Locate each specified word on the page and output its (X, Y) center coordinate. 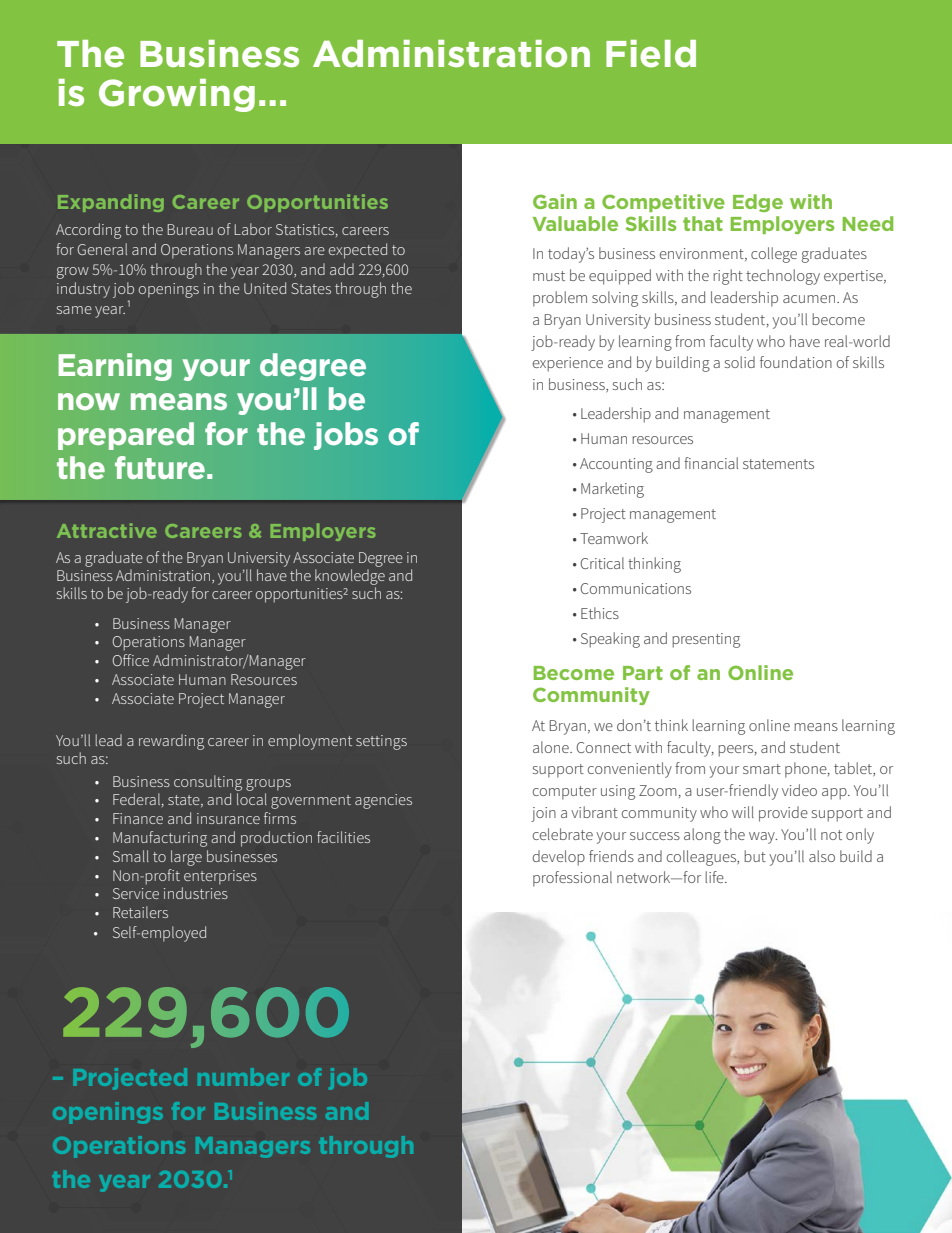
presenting (706, 640)
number (243, 1077)
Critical (602, 563)
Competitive (663, 203)
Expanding (111, 203)
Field (651, 54)
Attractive (107, 530)
